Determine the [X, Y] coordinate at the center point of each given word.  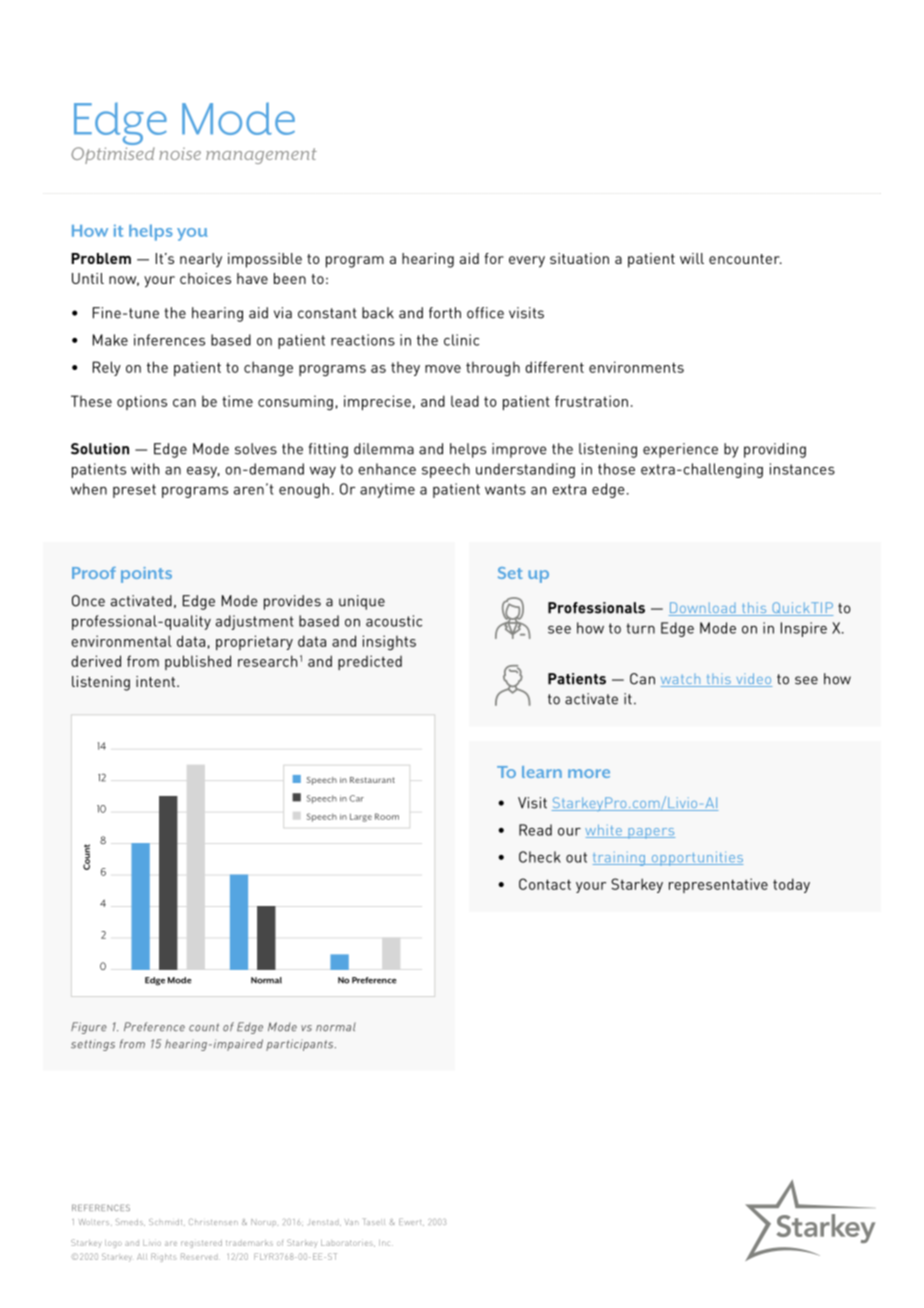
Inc [386, 1243]
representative [718, 885]
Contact [545, 884]
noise [180, 154]
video [753, 680]
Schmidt [167, 1222]
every [527, 262]
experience [680, 450]
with [145, 469]
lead [465, 401]
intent [157, 681]
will [692, 258]
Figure [89, 1028]
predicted [370, 662]
